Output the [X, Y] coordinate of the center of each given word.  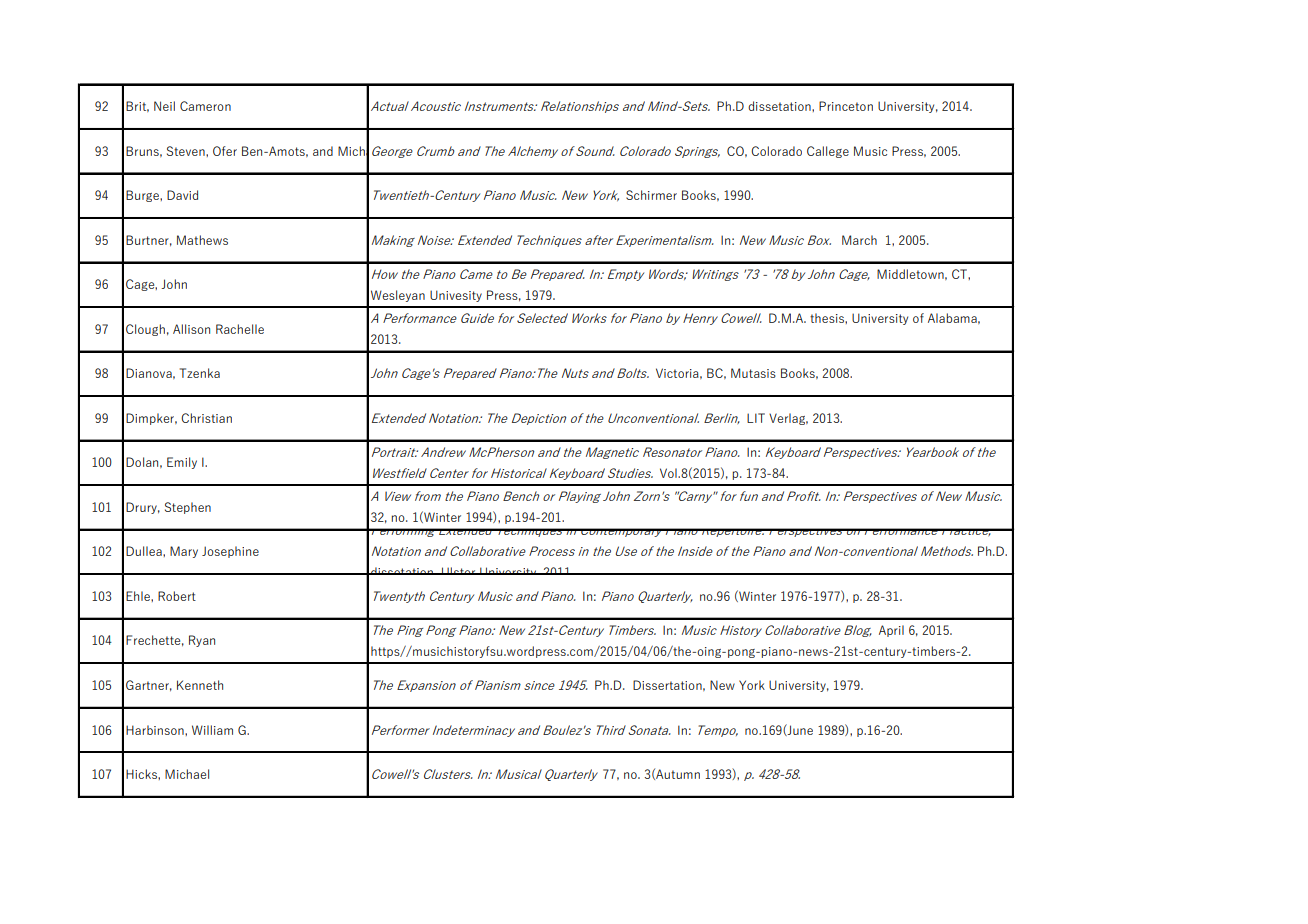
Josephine [230, 552]
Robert [177, 596]
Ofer [225, 151]
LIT [756, 418]
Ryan [202, 641]
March [859, 240]
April [891, 631]
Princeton [846, 106]
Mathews [202, 240]
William [212, 730]
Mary [184, 552]
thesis [828, 318]
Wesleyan [398, 296]
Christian [206, 418]
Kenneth [200, 685]
